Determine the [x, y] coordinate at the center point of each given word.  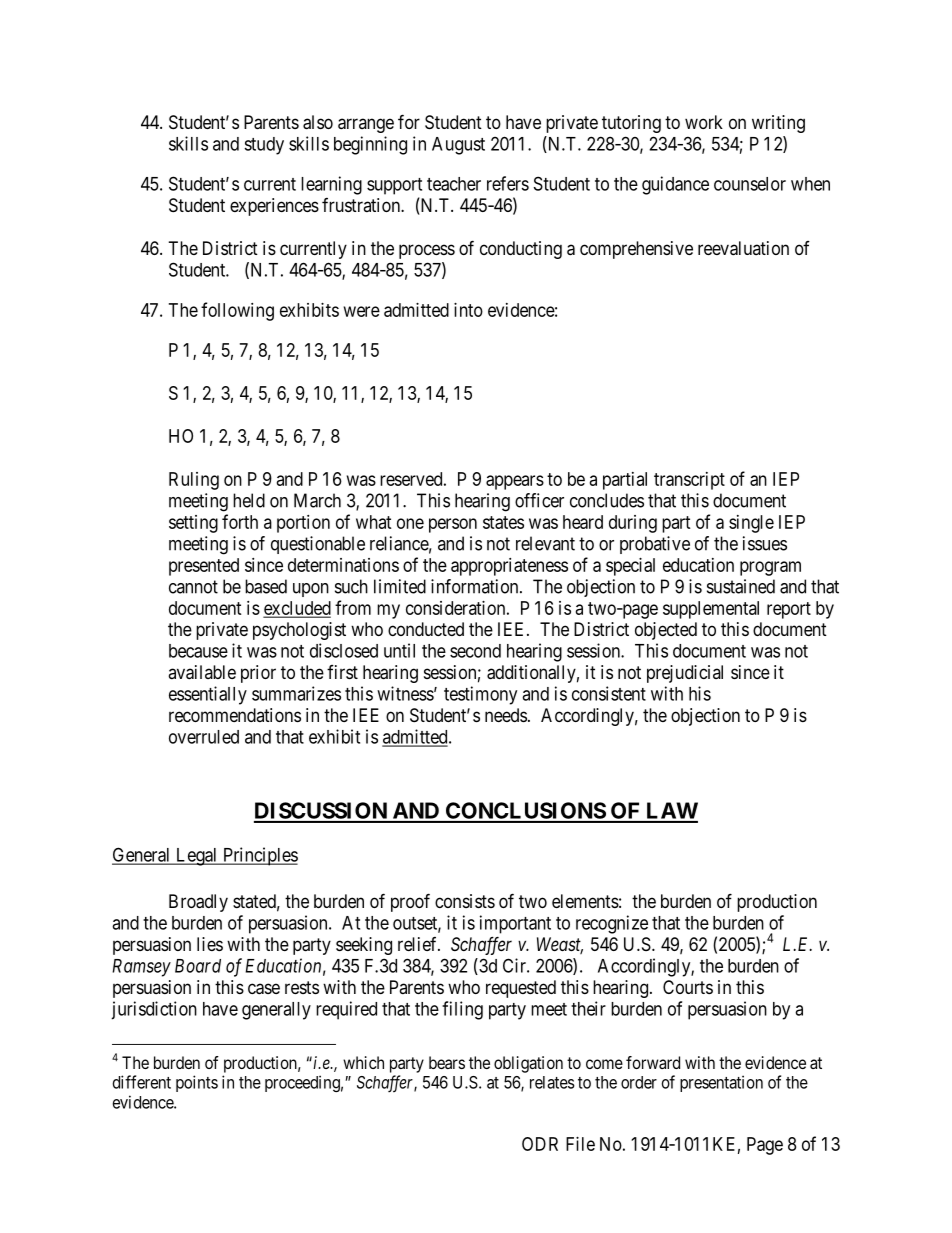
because [198, 651]
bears [447, 1062]
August [458, 146]
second [475, 651]
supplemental [711, 610]
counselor [750, 184]
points [197, 1083]
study [264, 146]
